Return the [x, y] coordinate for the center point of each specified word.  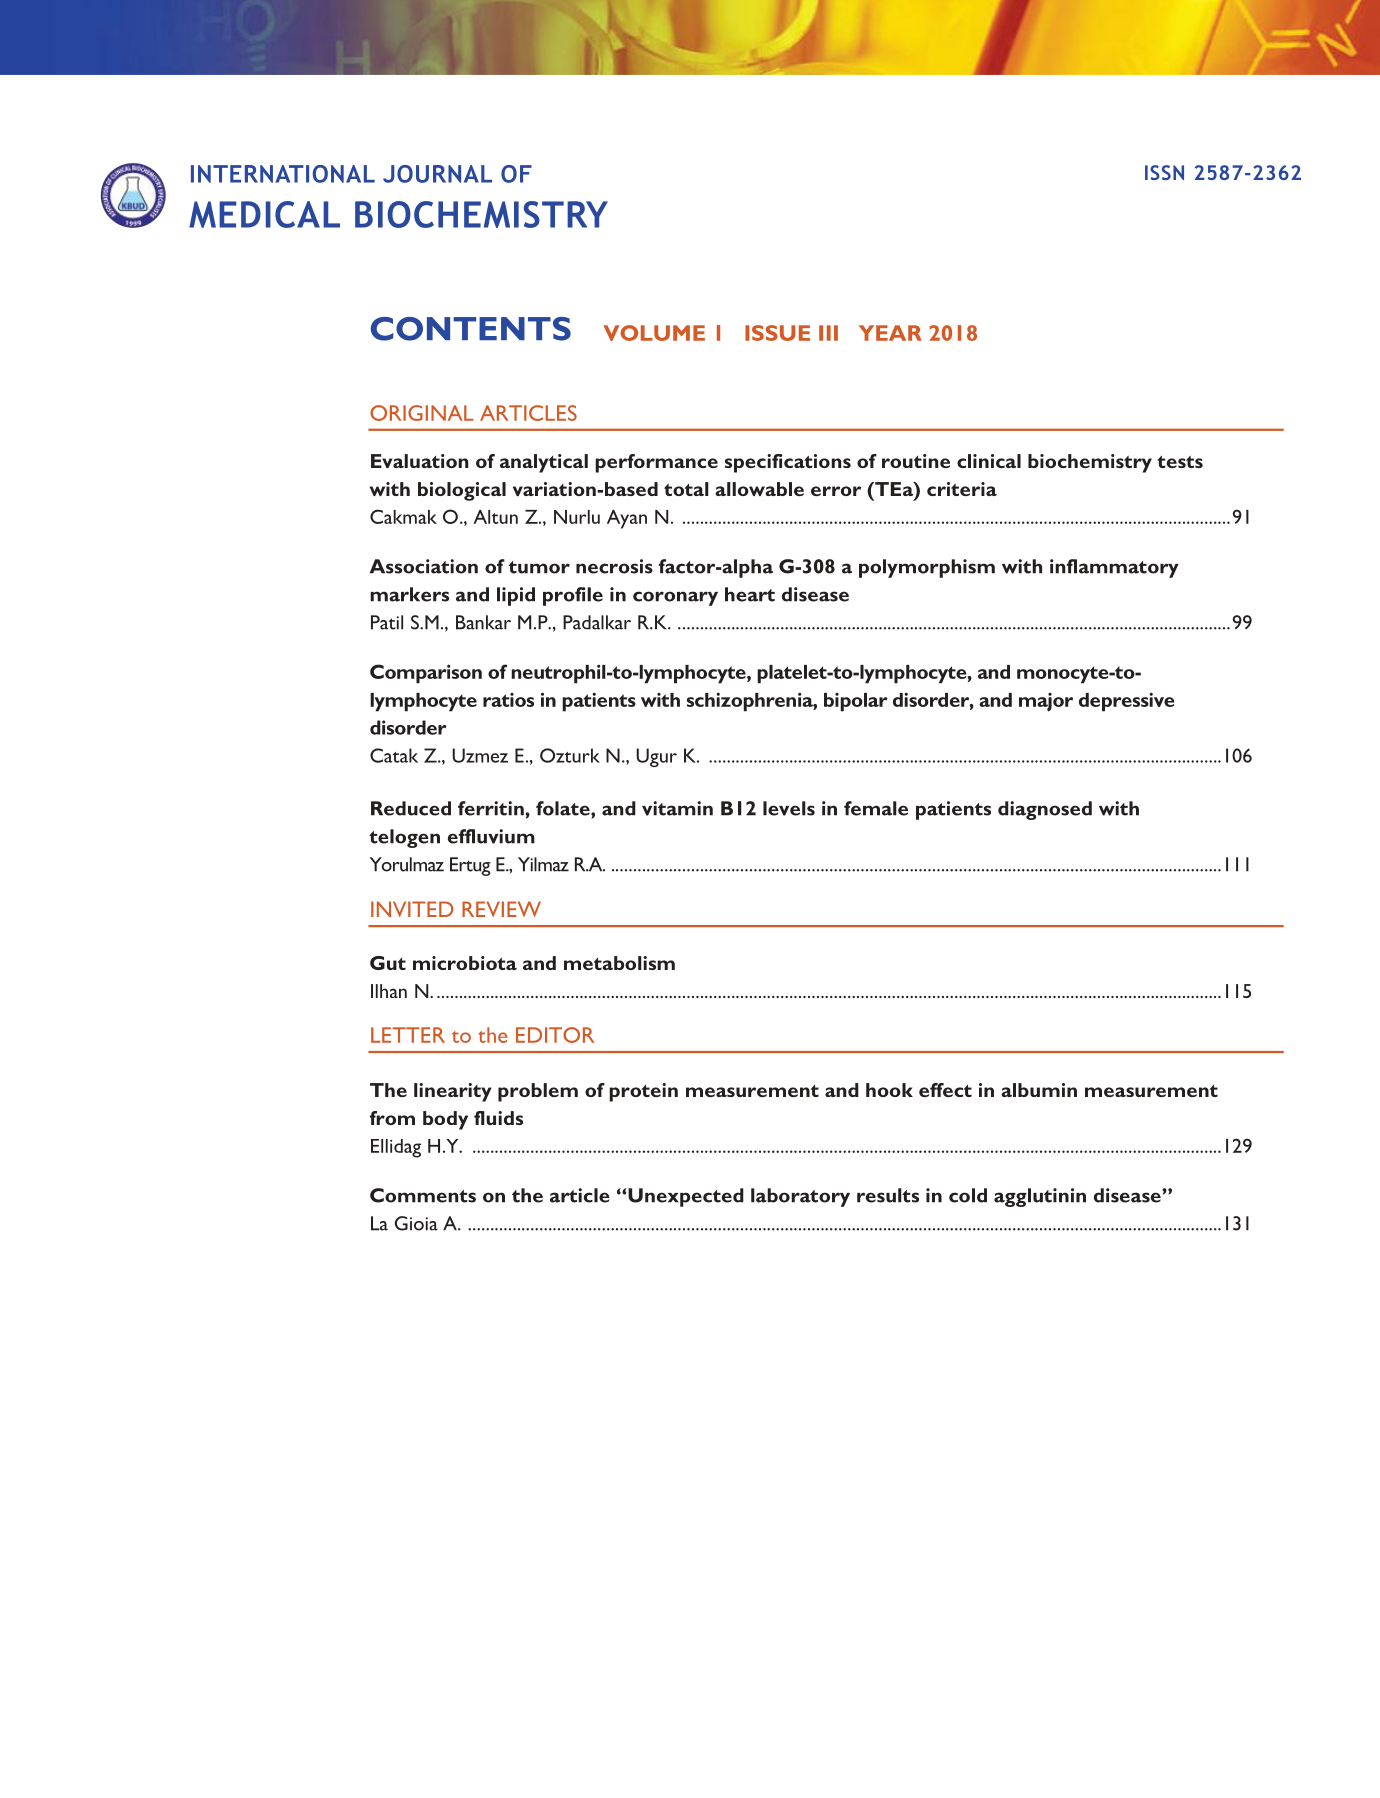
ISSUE [777, 333]
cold [968, 1195]
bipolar [856, 702]
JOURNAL [437, 174]
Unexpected [686, 1197]
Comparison [426, 674]
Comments [423, 1195]
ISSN [1164, 172]
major [1046, 702]
